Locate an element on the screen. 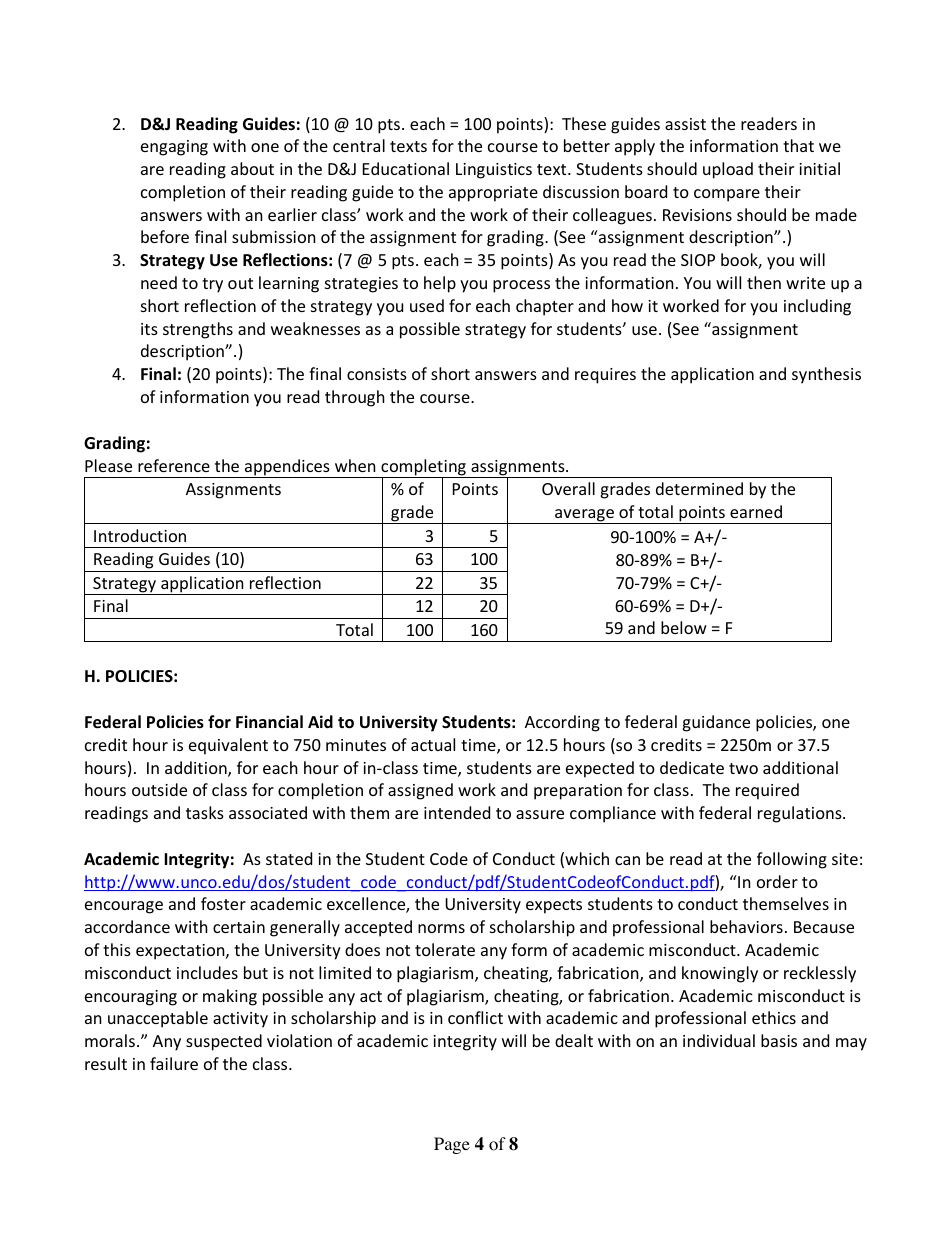  below is located at coordinates (684, 627).
